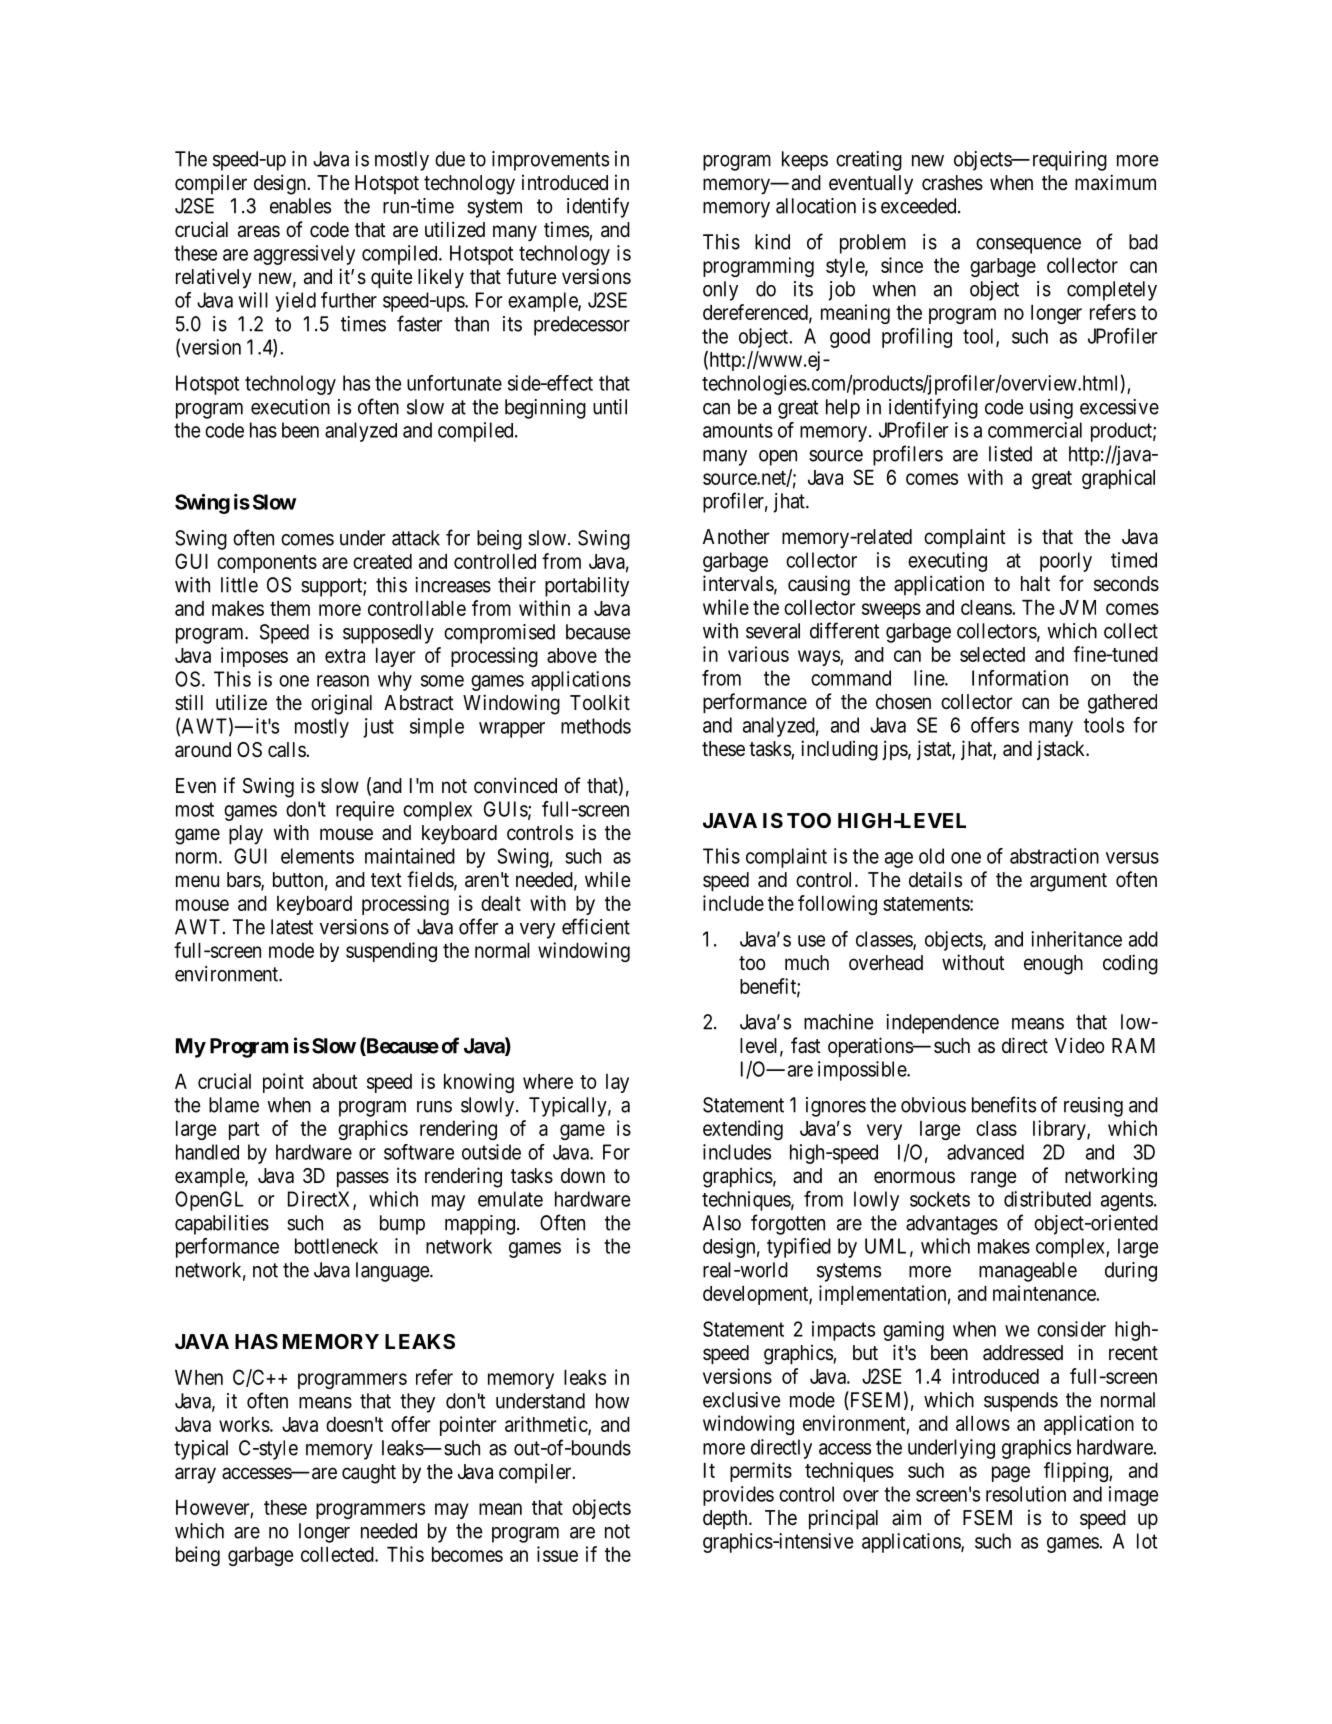 The height and width of the screenshot is (1724, 1332). Describe the element at coordinates (1068, 882) in the screenshot. I see `argument` at that location.
